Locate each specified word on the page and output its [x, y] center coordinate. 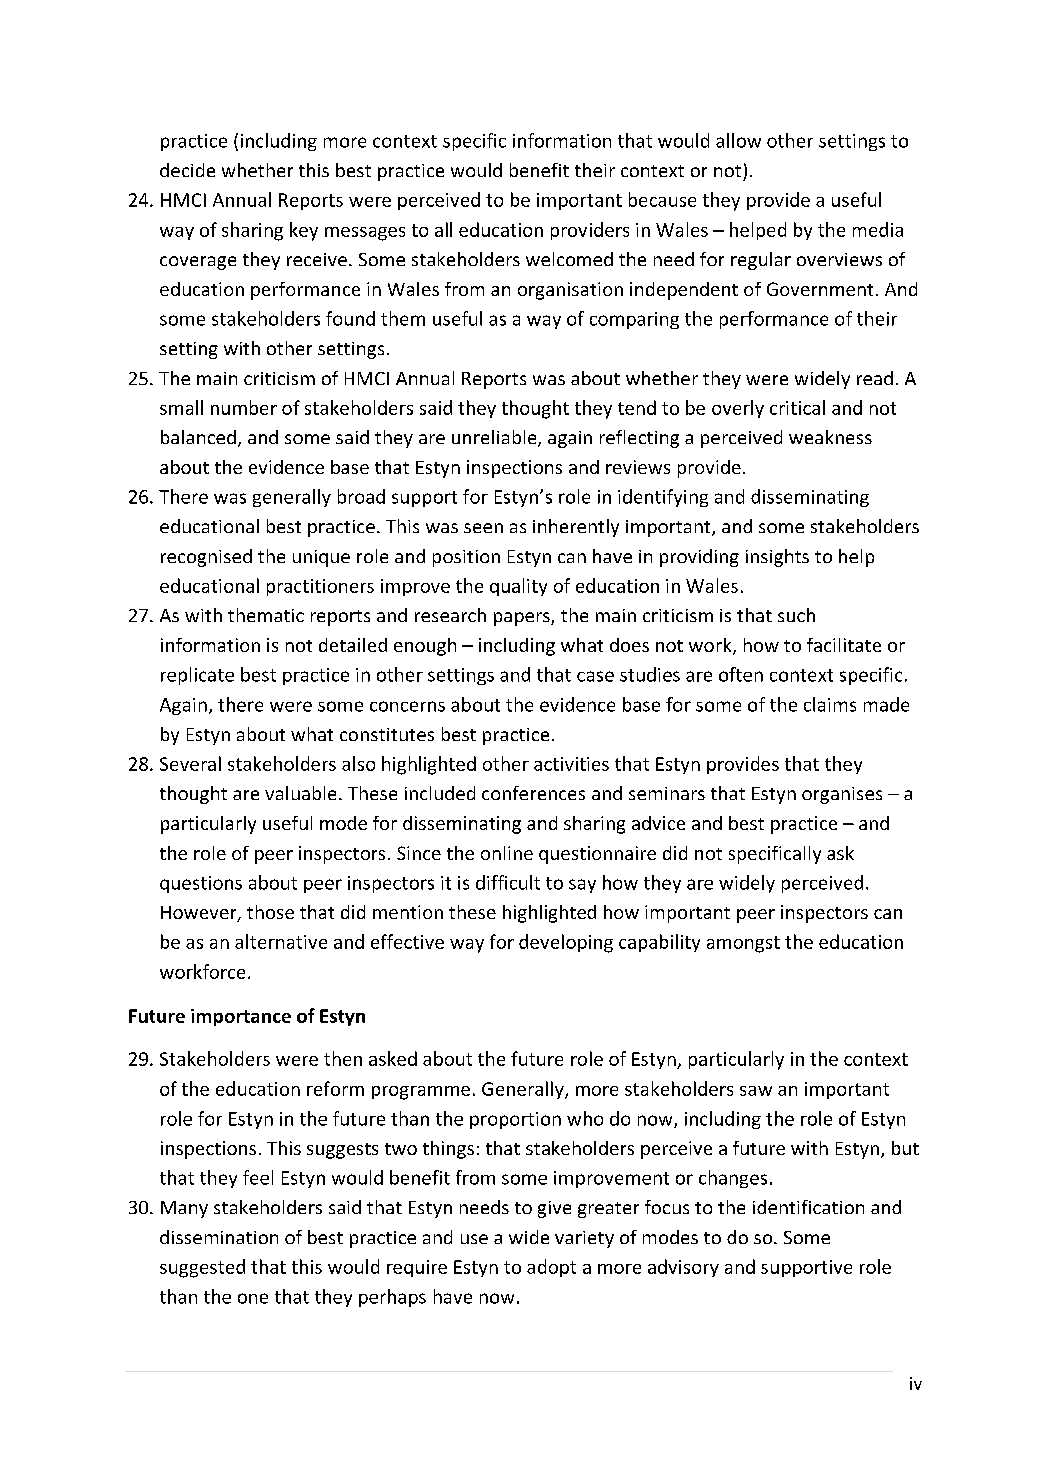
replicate [197, 676]
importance [241, 1017]
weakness [830, 437]
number [244, 407]
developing [566, 943]
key [304, 231]
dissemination [219, 1237]
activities [571, 764]
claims [830, 704]
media [878, 229]
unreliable [495, 438]
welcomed [569, 259]
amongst [743, 944]
